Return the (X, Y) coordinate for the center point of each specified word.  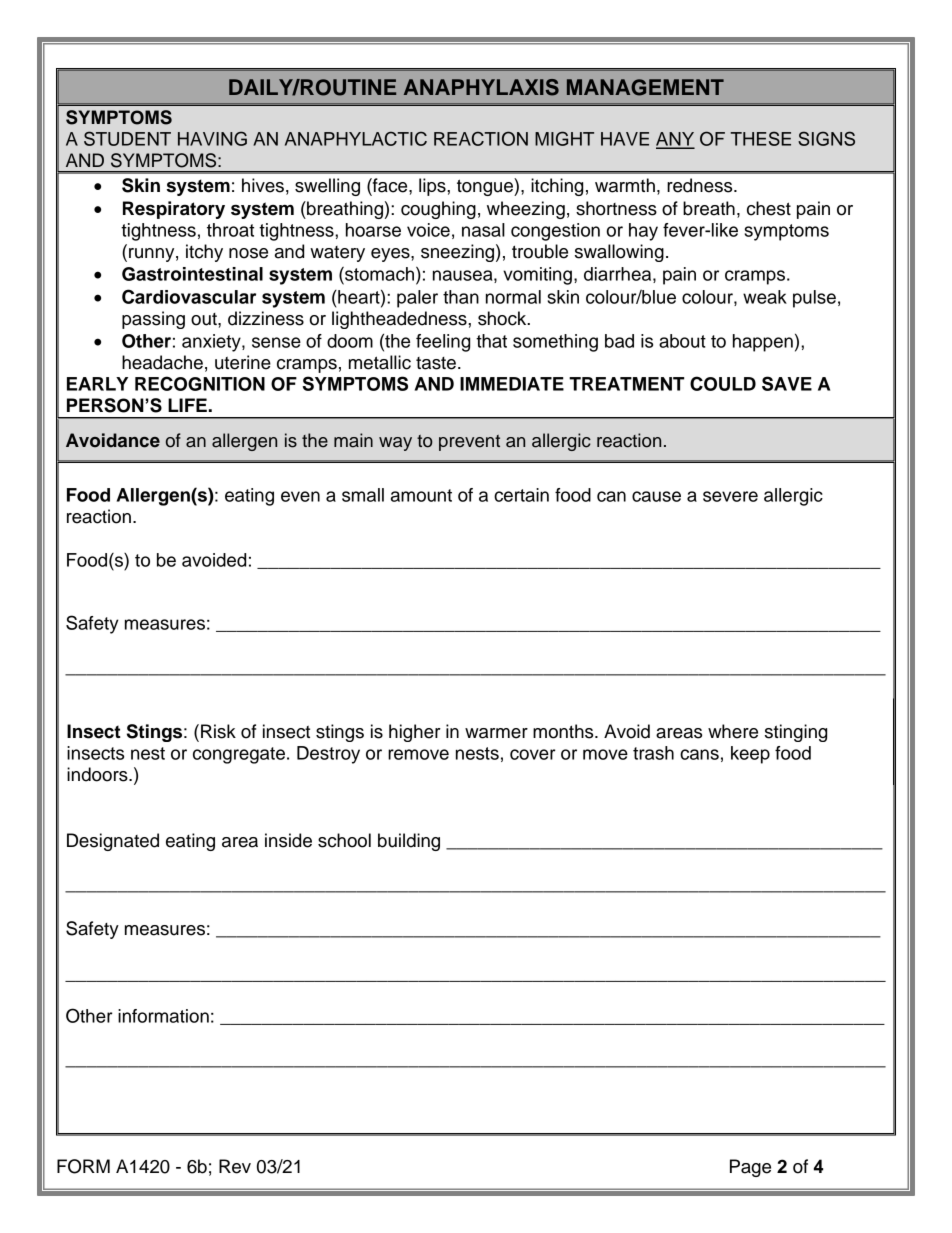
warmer (496, 733)
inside (288, 840)
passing (153, 320)
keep (750, 755)
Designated (113, 842)
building (409, 842)
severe (730, 496)
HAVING (212, 138)
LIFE (187, 405)
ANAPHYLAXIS (481, 87)
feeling (443, 343)
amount (421, 495)
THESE (760, 138)
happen (763, 343)
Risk (218, 731)
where (733, 731)
